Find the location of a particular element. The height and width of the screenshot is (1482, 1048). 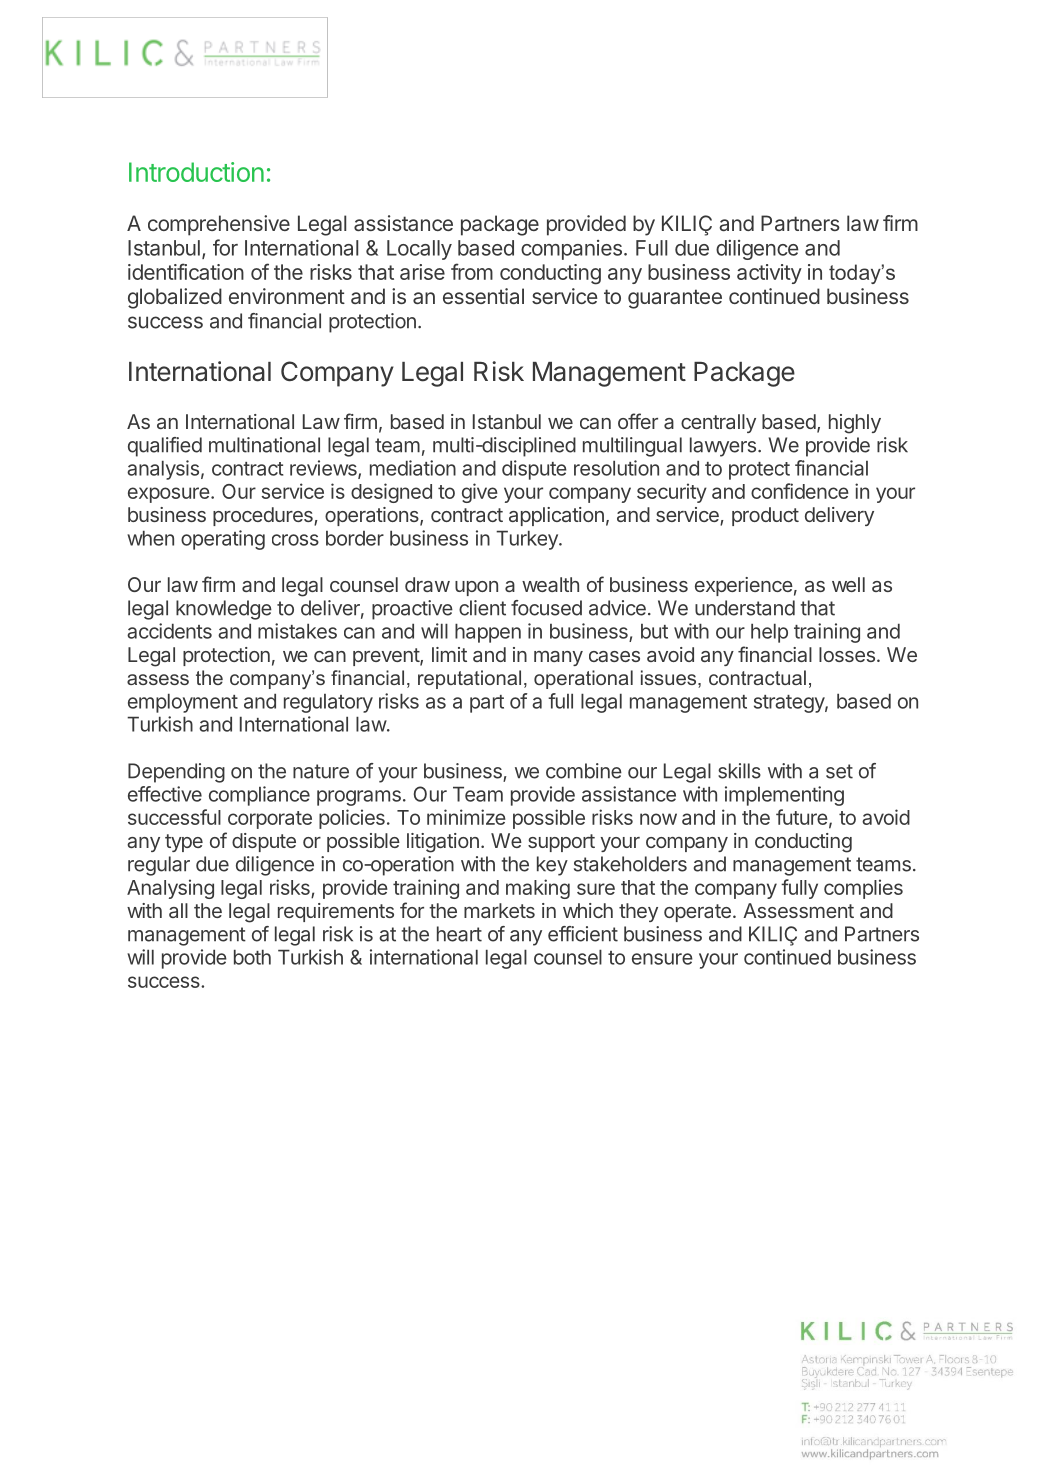

experience is located at coordinates (744, 586).
